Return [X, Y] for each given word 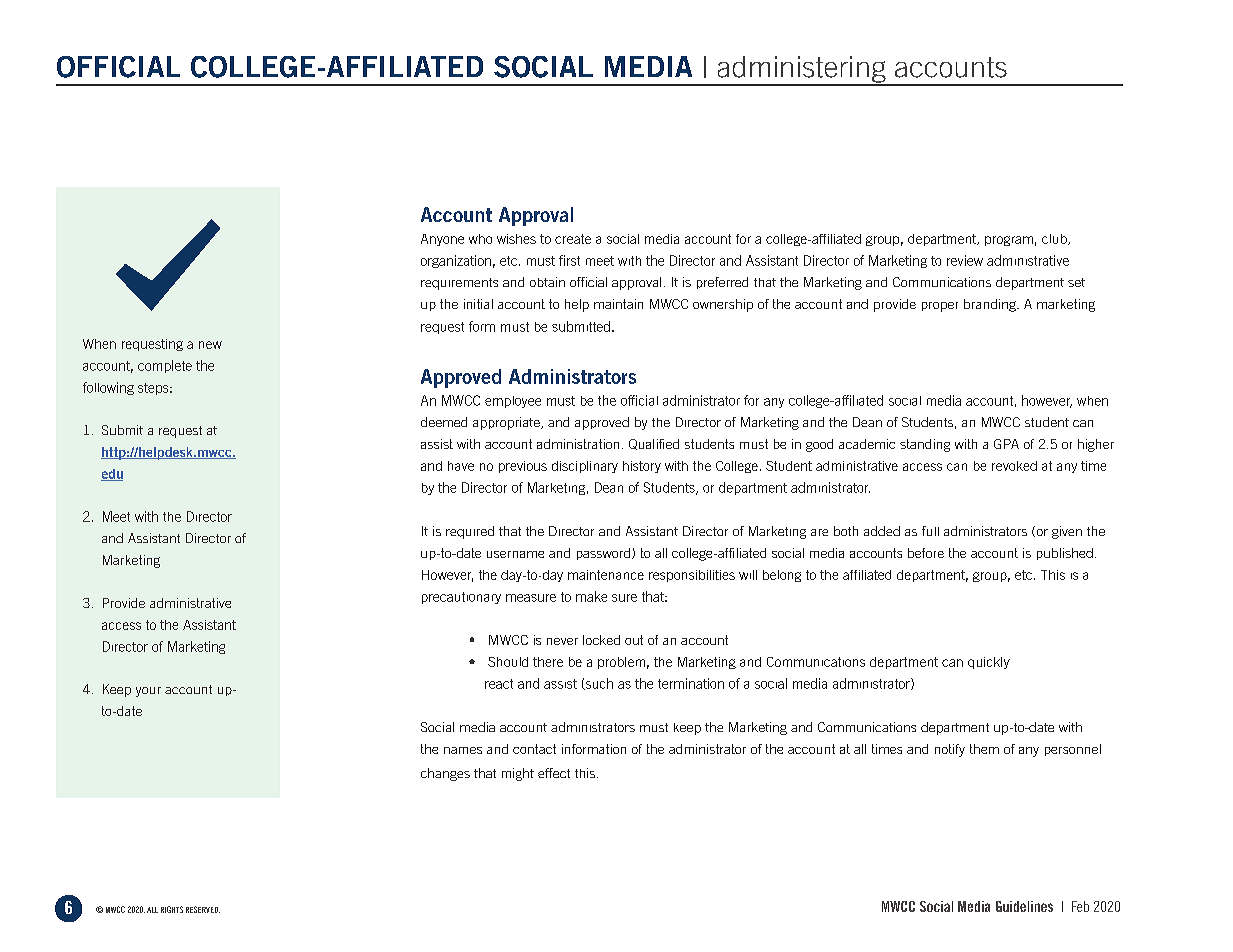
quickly [989, 663]
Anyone [442, 240]
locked [601, 640]
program [1009, 241]
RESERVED [203, 909]
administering [801, 70]
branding [991, 305]
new [210, 345]
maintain [618, 304]
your [148, 692]
